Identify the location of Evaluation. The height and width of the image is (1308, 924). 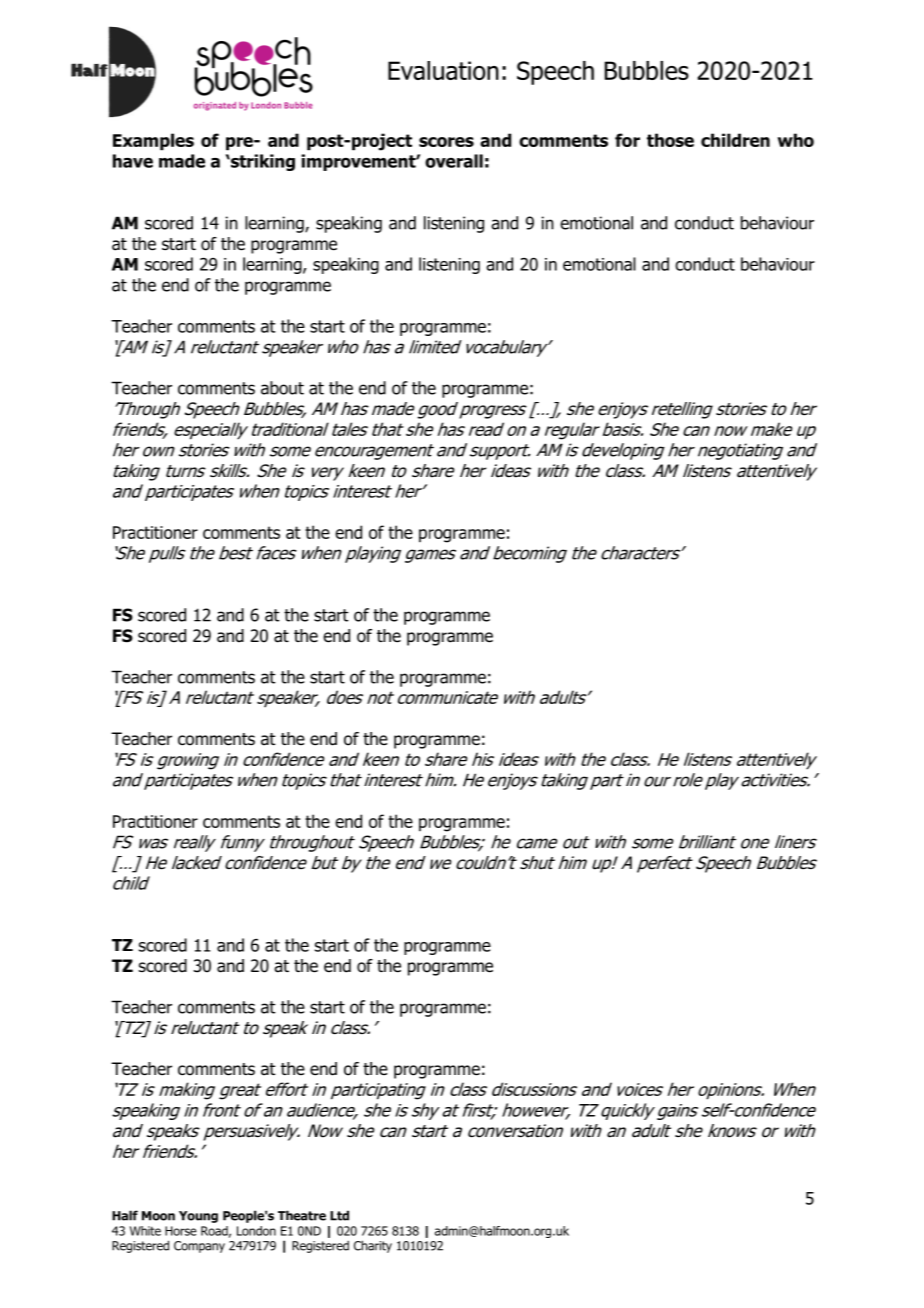
(443, 70).
